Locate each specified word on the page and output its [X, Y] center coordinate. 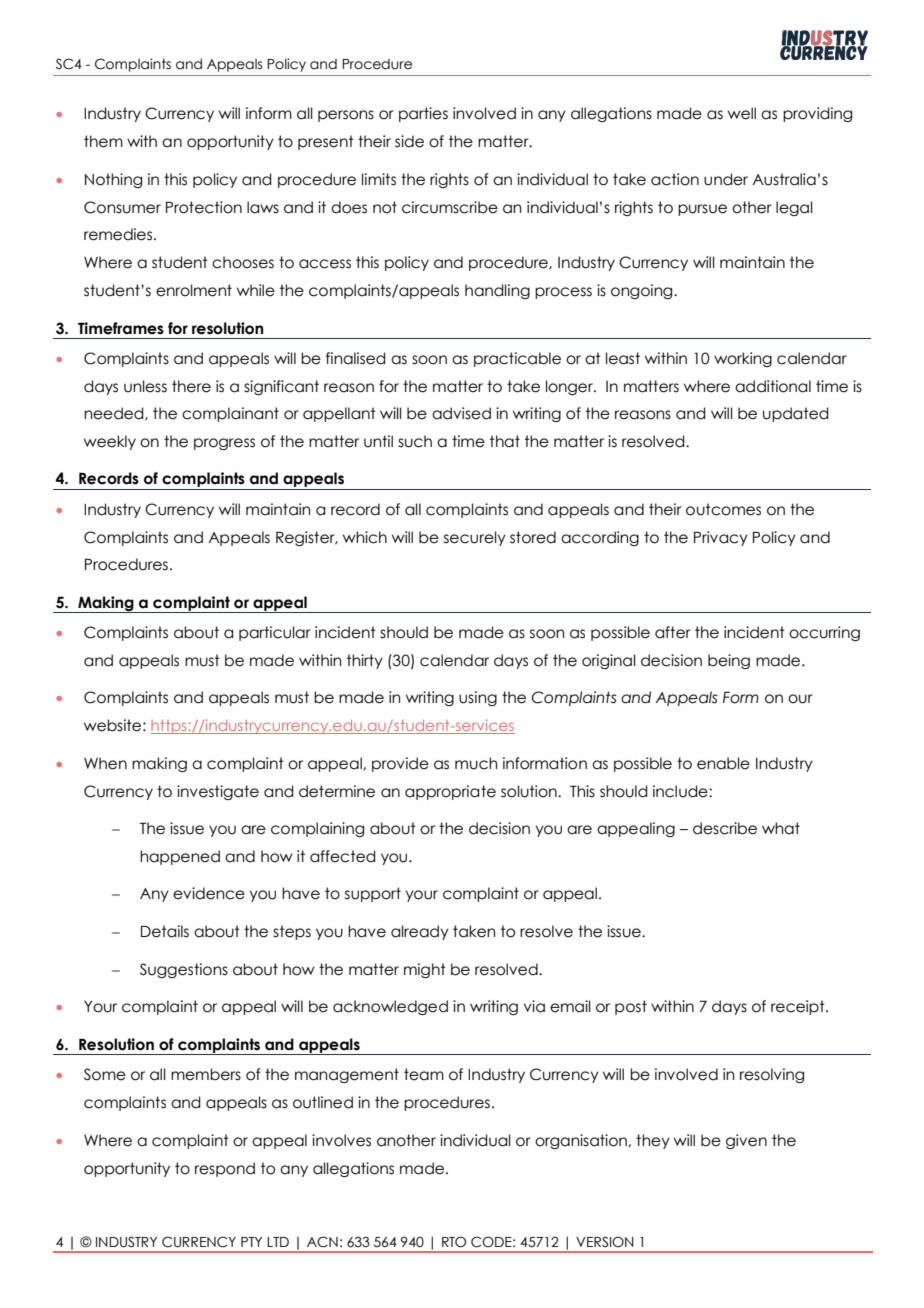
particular [275, 633]
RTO [454, 1242]
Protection [204, 207]
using [478, 698]
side [409, 141]
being [729, 661]
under [726, 179]
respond [225, 1169]
